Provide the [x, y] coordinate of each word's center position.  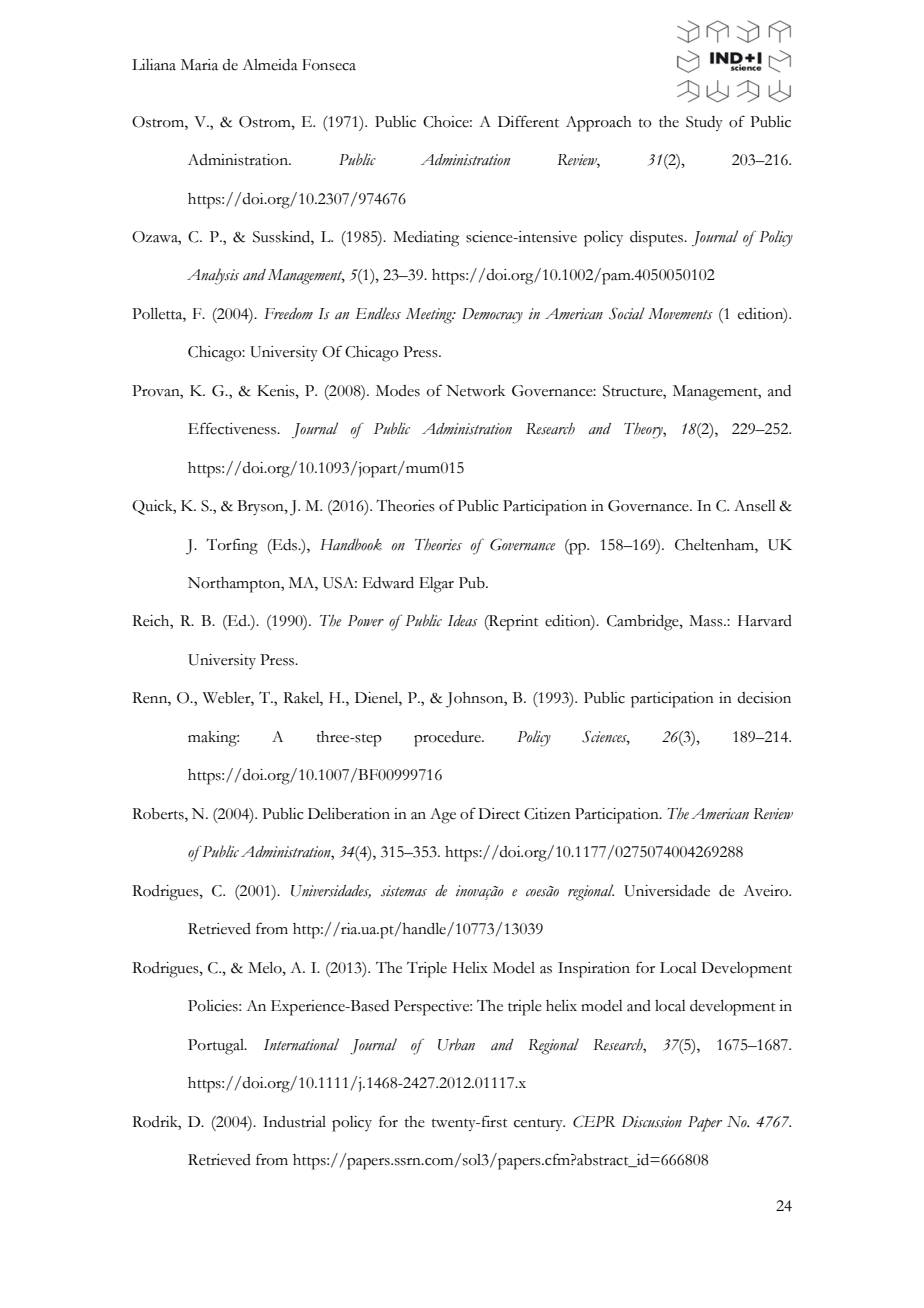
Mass [707, 621]
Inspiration [594, 970]
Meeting [430, 316]
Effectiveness [233, 428]
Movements [680, 314]
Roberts [159, 815]
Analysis [213, 276]
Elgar [436, 585]
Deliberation [349, 814]
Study [704, 124]
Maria [199, 65]
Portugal [217, 1047]
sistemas [404, 891]
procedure [448, 739]
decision [764, 698]
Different [528, 121]
